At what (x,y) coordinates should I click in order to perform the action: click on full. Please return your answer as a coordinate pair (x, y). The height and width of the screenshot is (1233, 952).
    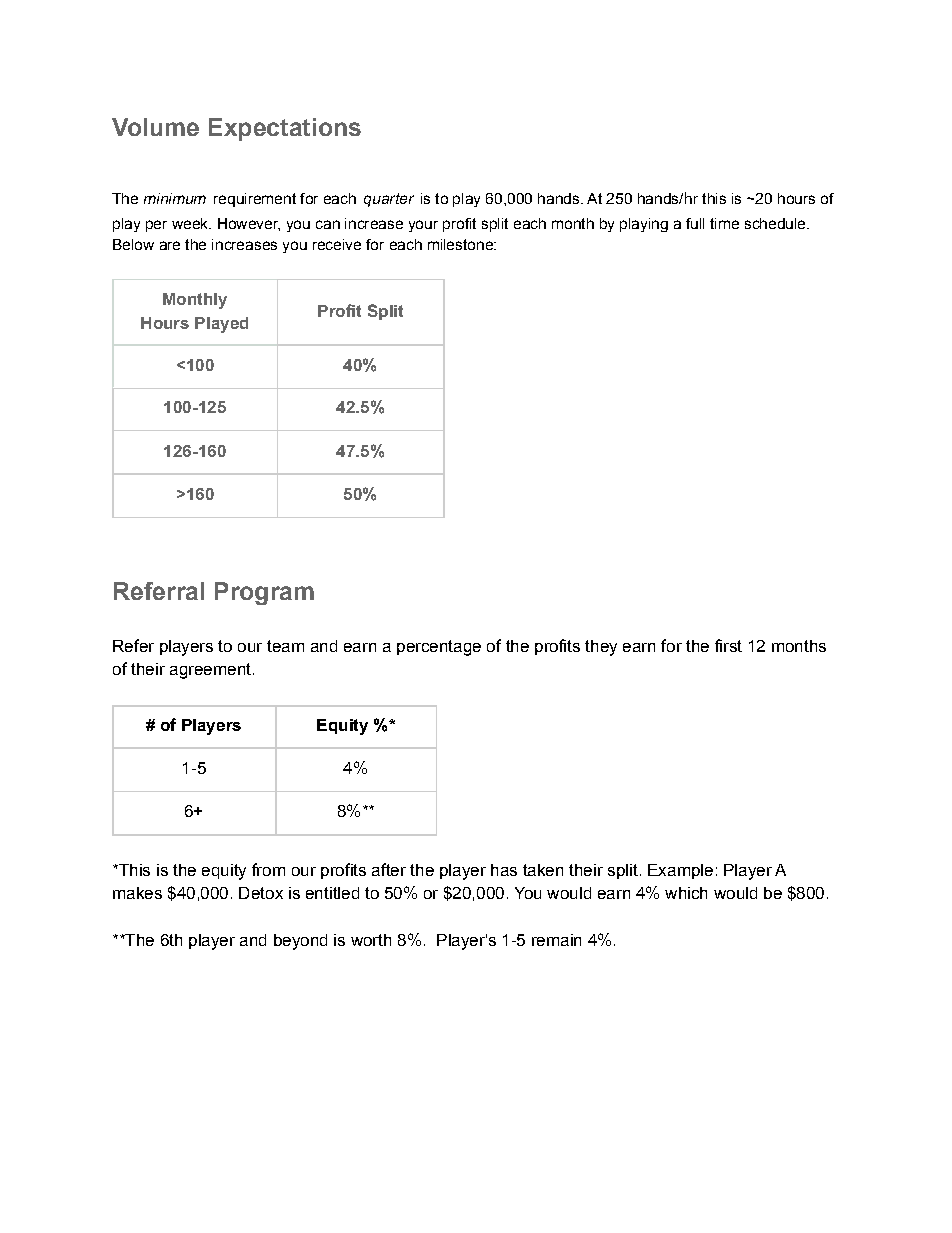
    Looking at the image, I should click on (695, 223).
